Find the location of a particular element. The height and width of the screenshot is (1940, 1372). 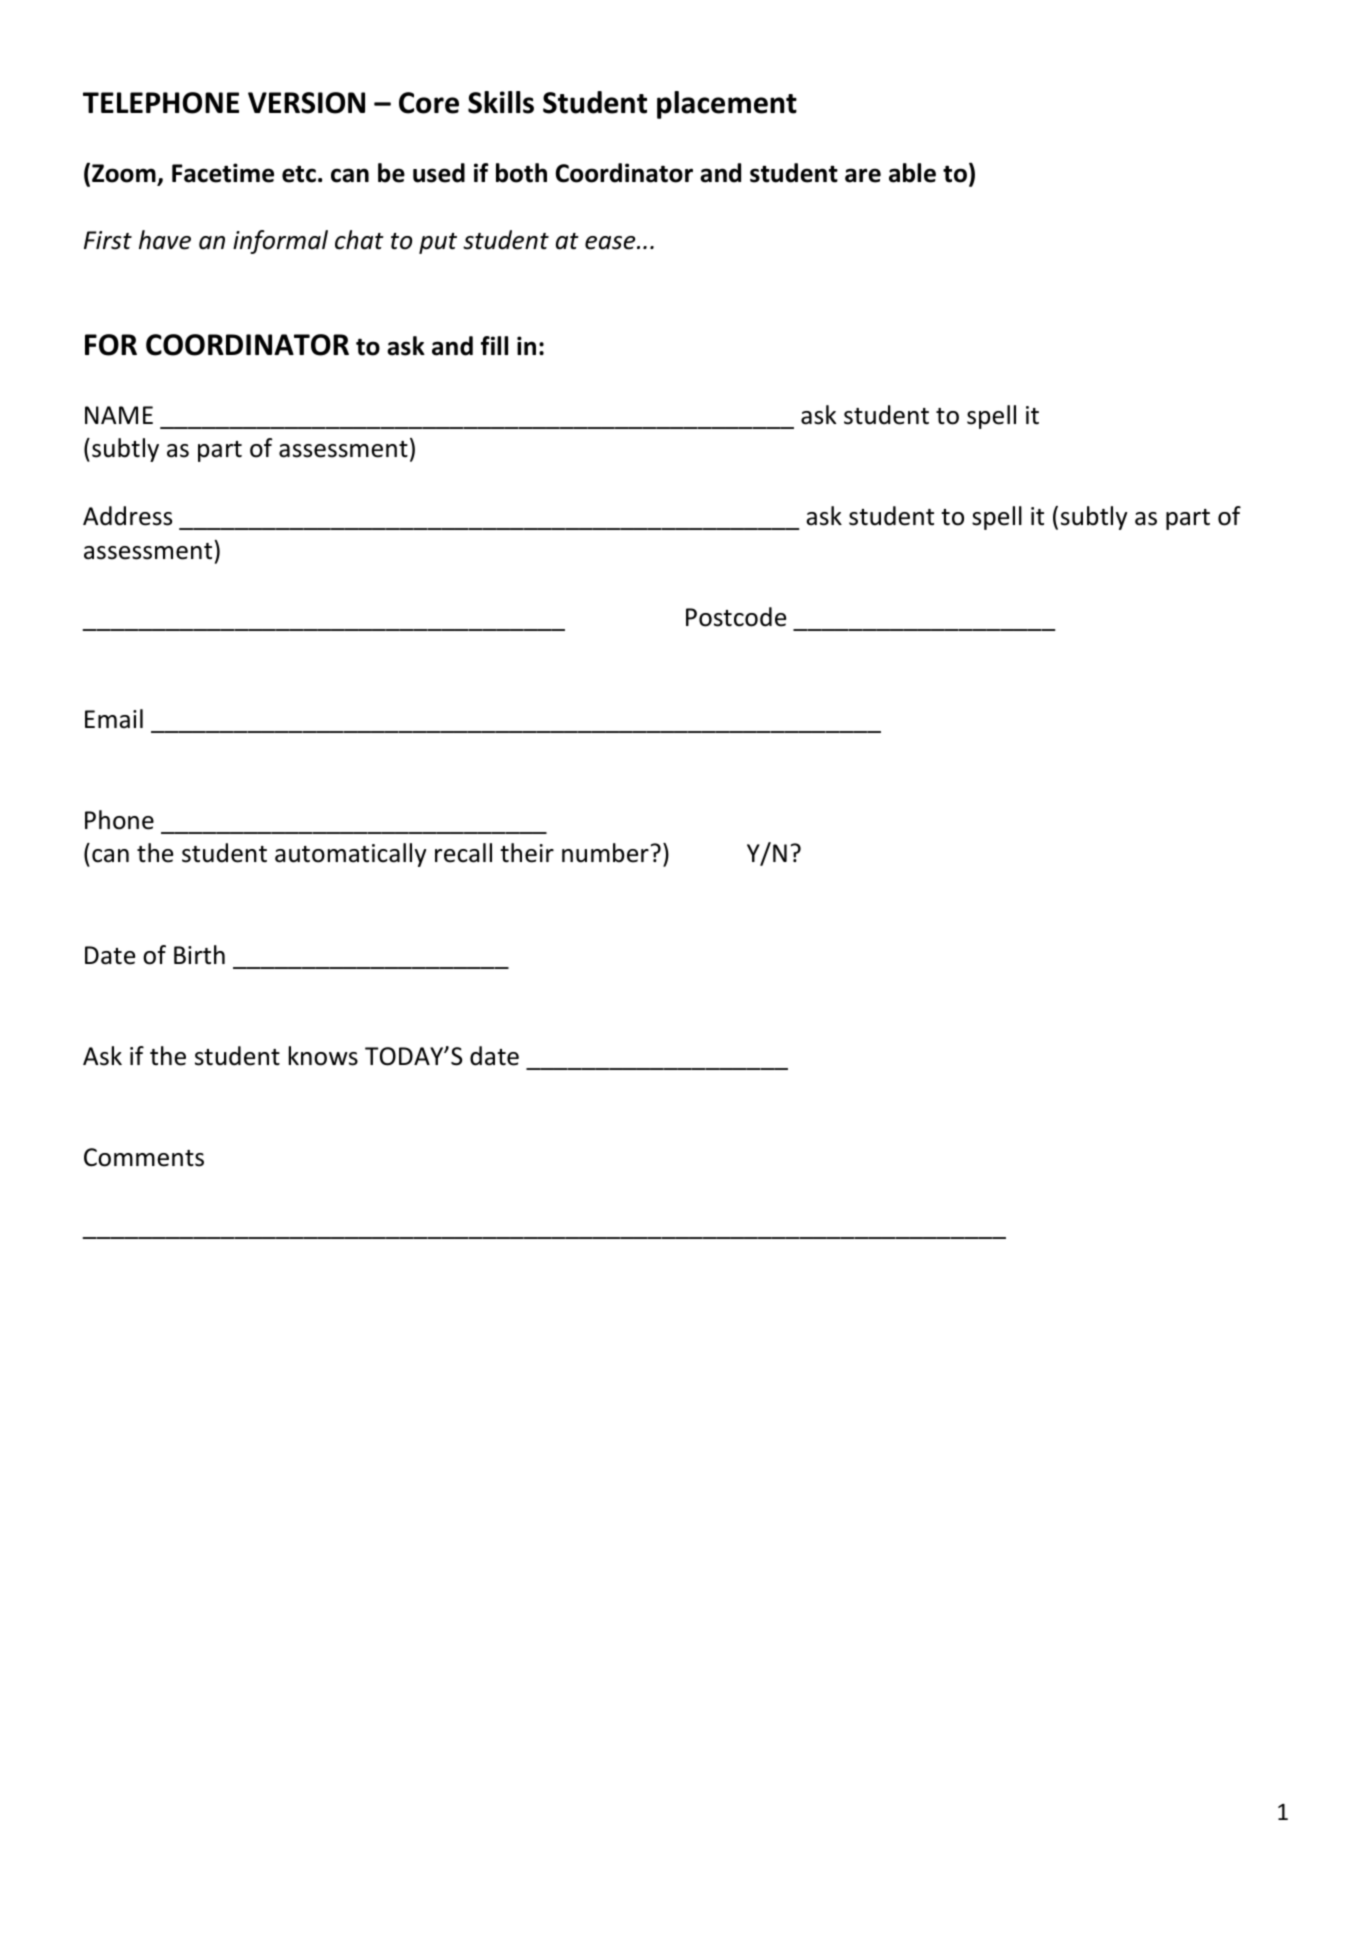

Facetime is located at coordinates (223, 173).
